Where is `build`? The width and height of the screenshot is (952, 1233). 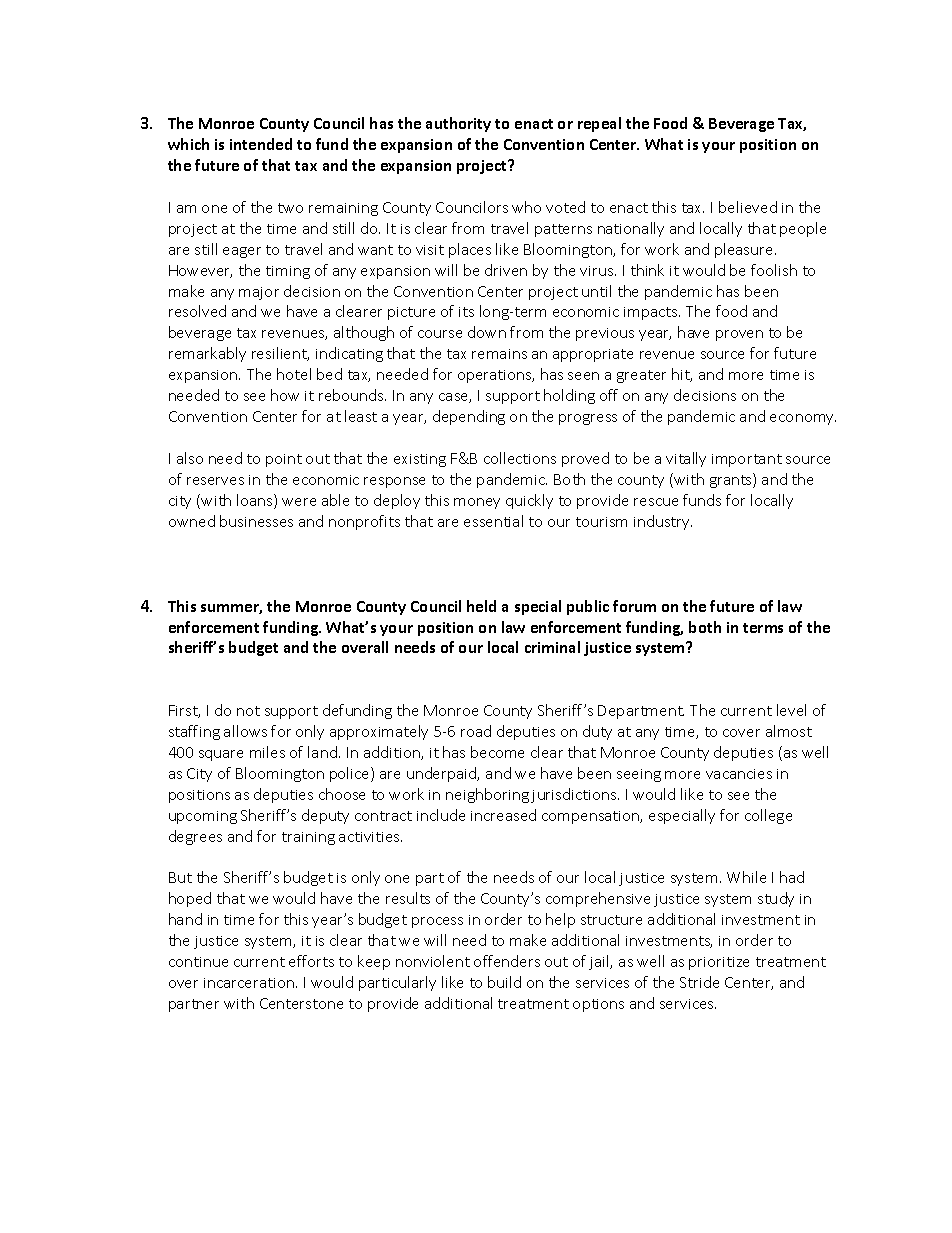
build is located at coordinates (504, 982).
